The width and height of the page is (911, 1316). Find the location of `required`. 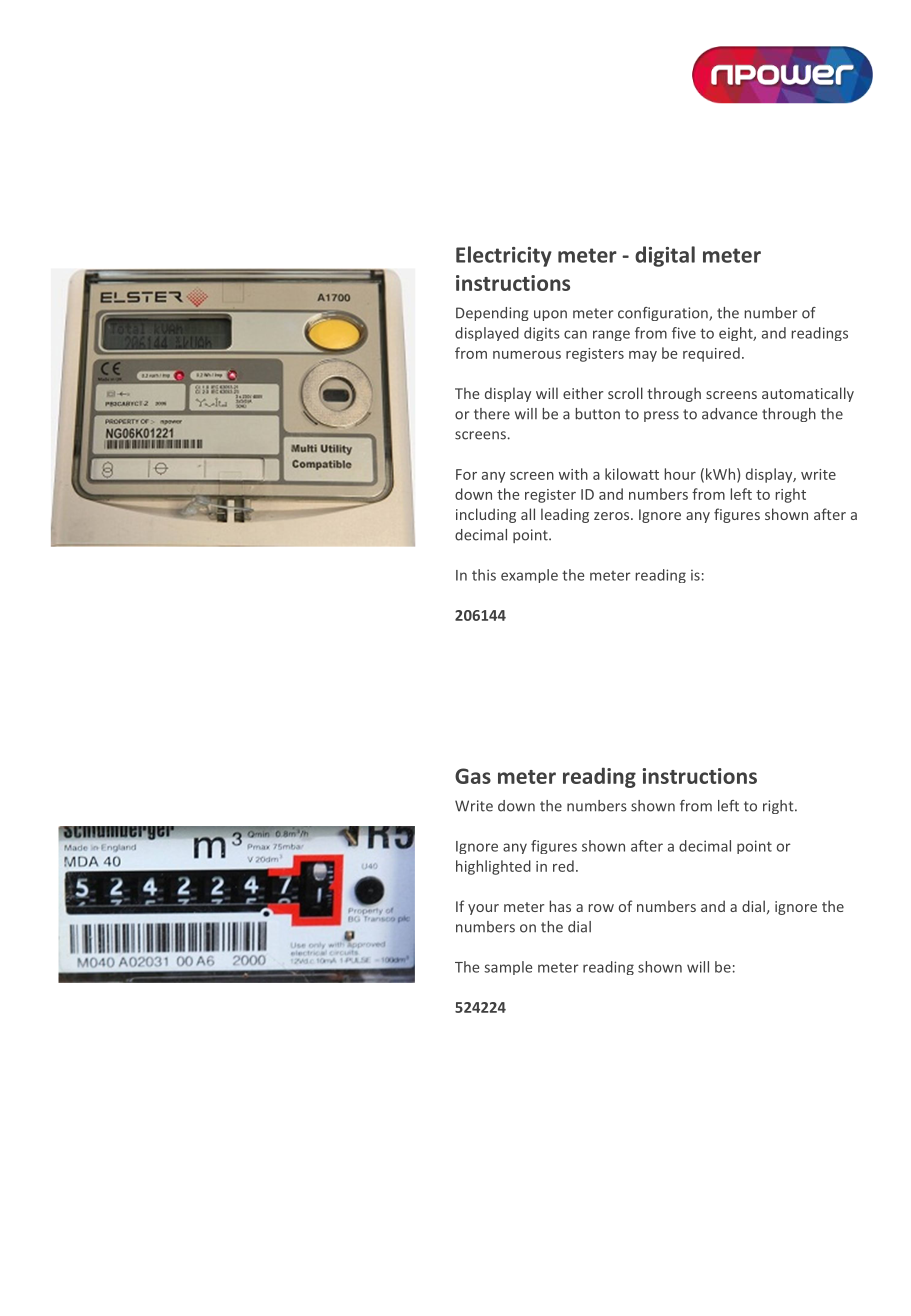

required is located at coordinates (711, 354).
